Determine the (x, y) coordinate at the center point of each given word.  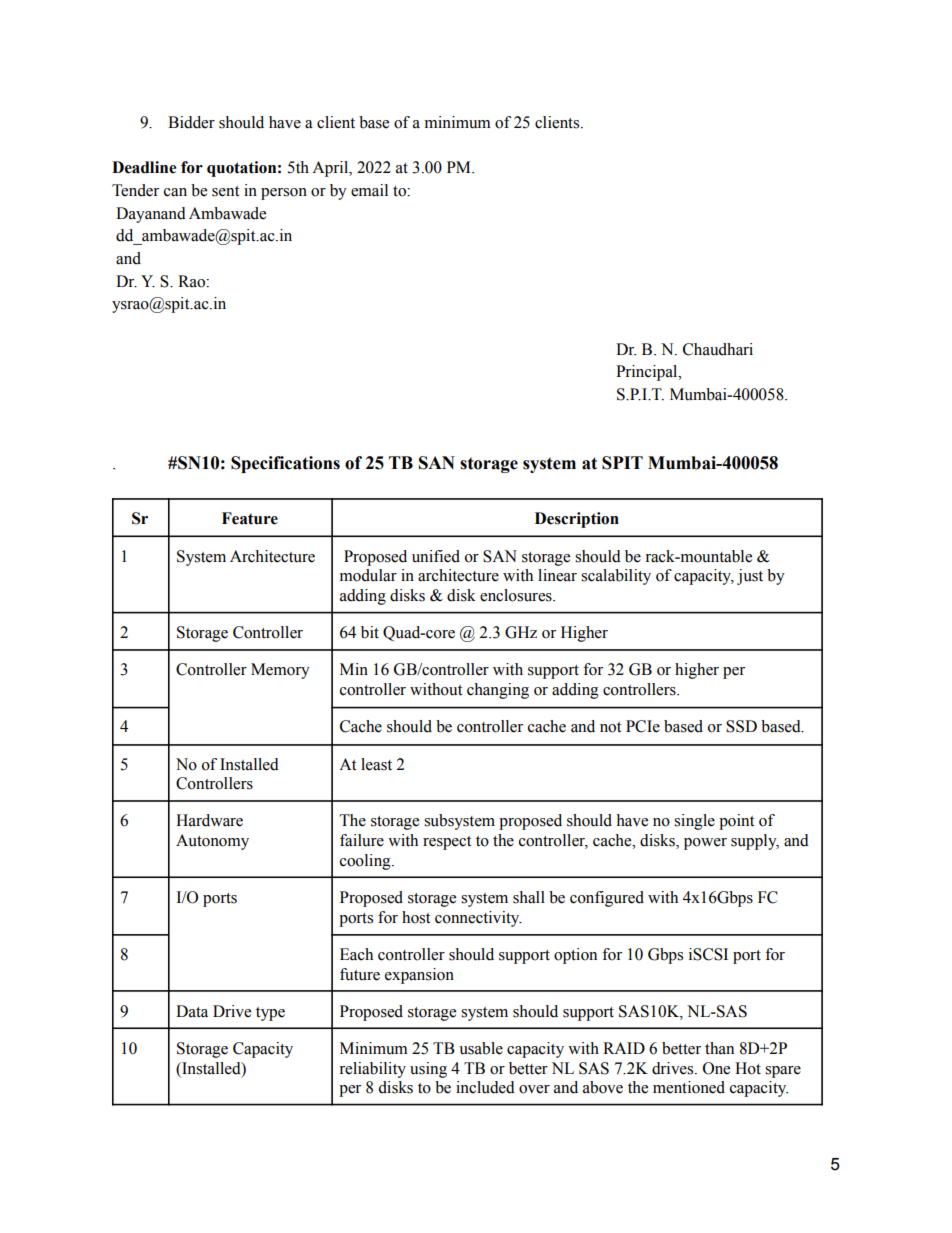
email (369, 190)
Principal (648, 373)
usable (481, 1048)
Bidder (191, 122)
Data (192, 1011)
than (719, 1048)
